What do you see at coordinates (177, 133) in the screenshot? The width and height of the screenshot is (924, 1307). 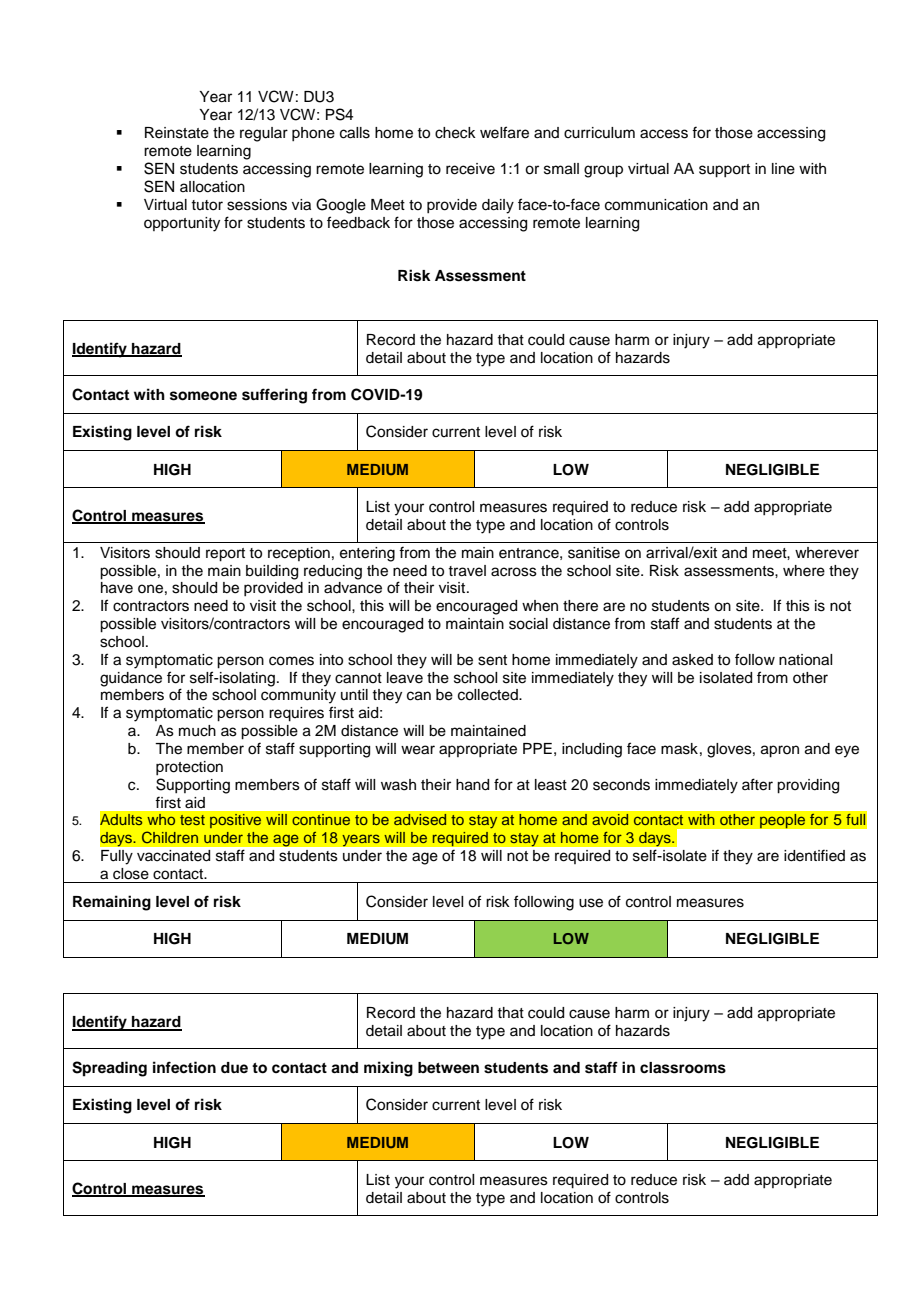 I see `Reinstate` at bounding box center [177, 133].
